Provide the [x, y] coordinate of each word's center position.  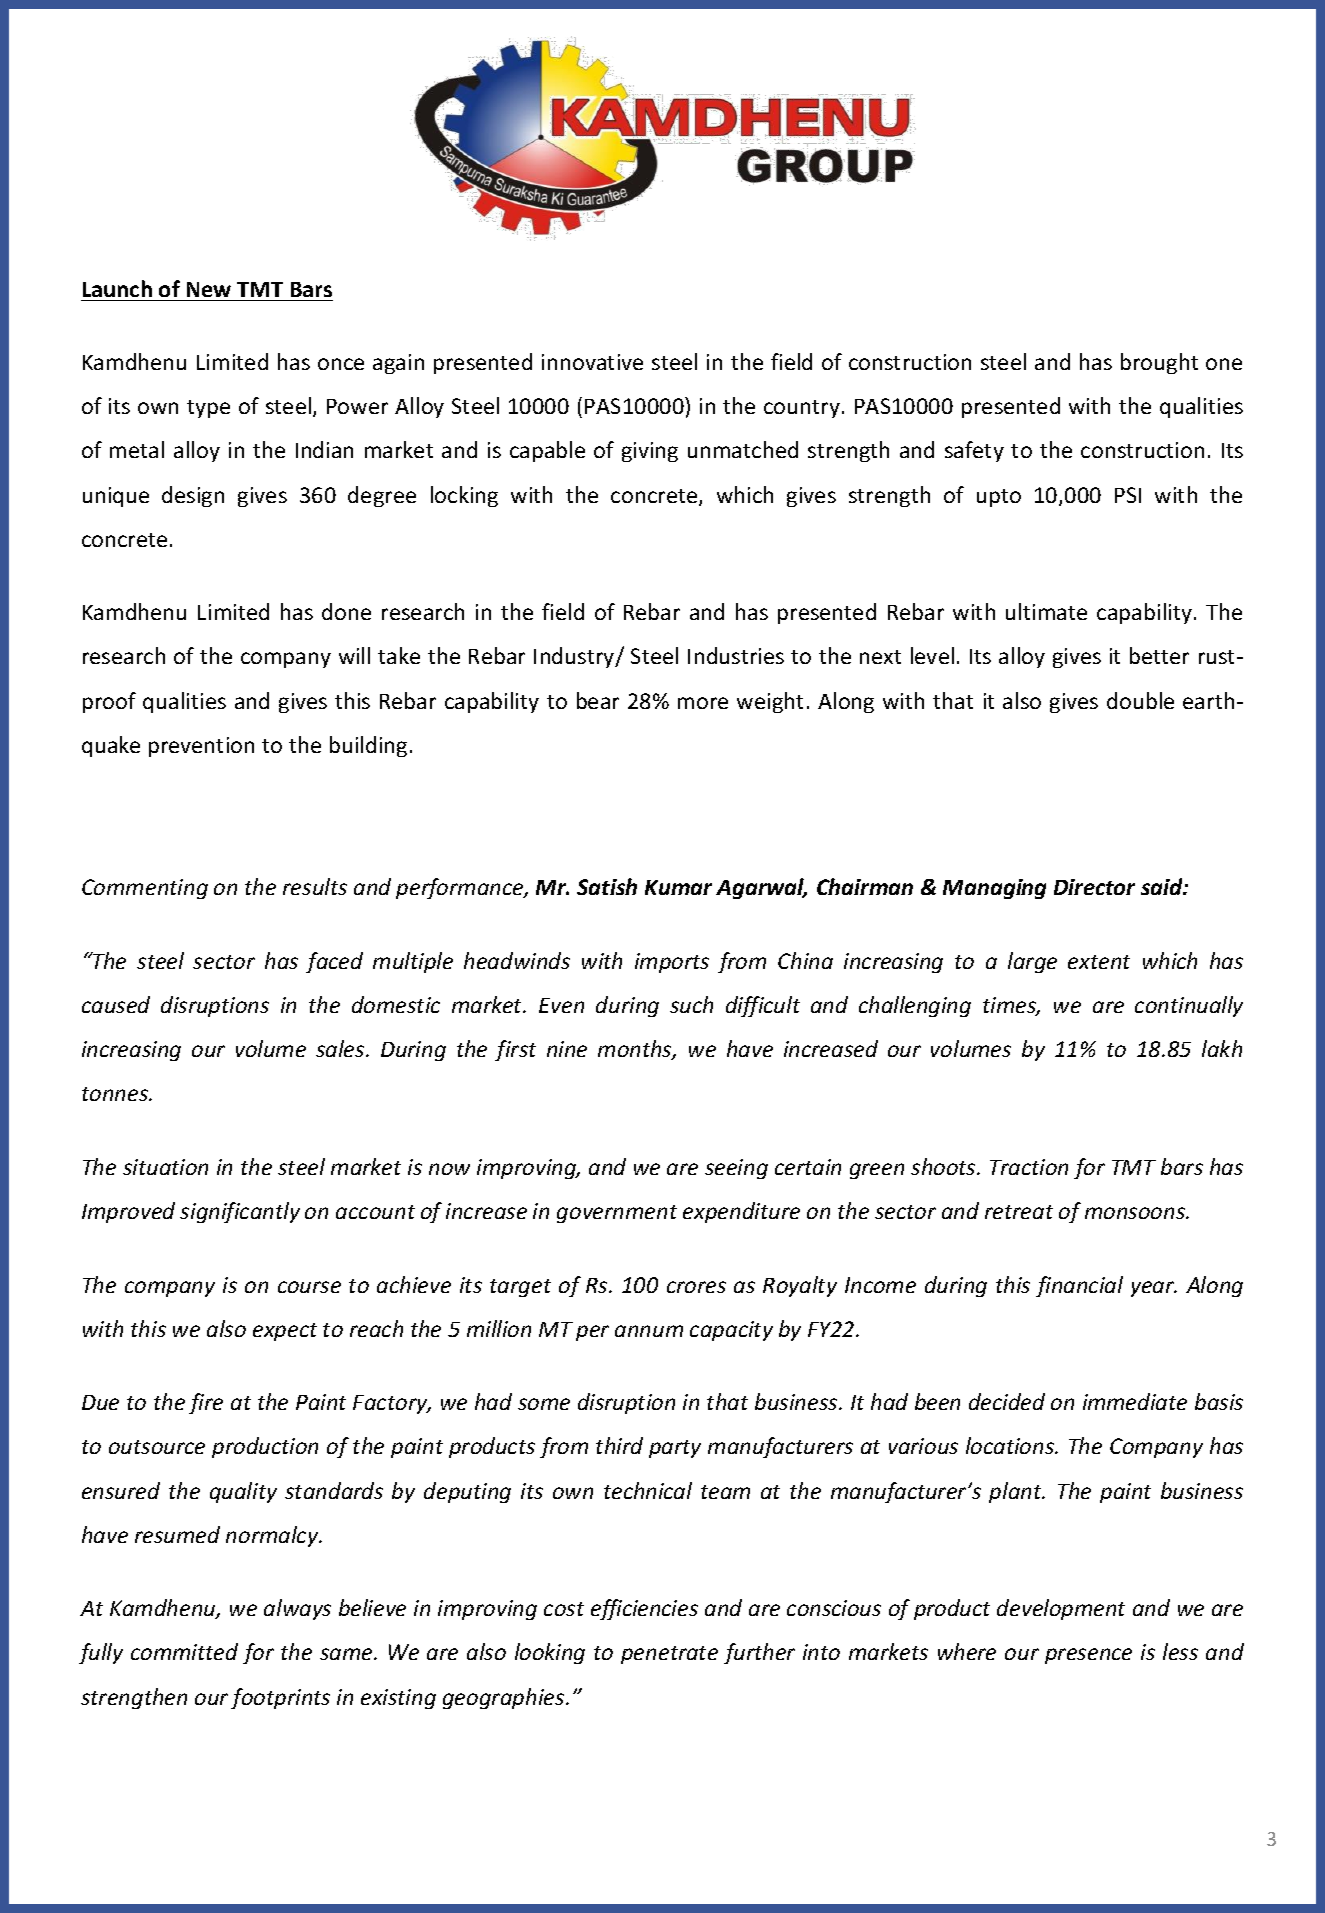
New [209, 289]
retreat [1019, 1212]
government [617, 1214]
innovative [592, 362]
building [368, 746]
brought [1159, 363]
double [1140, 700]
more [703, 703]
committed [184, 1651]
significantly [240, 1212]
